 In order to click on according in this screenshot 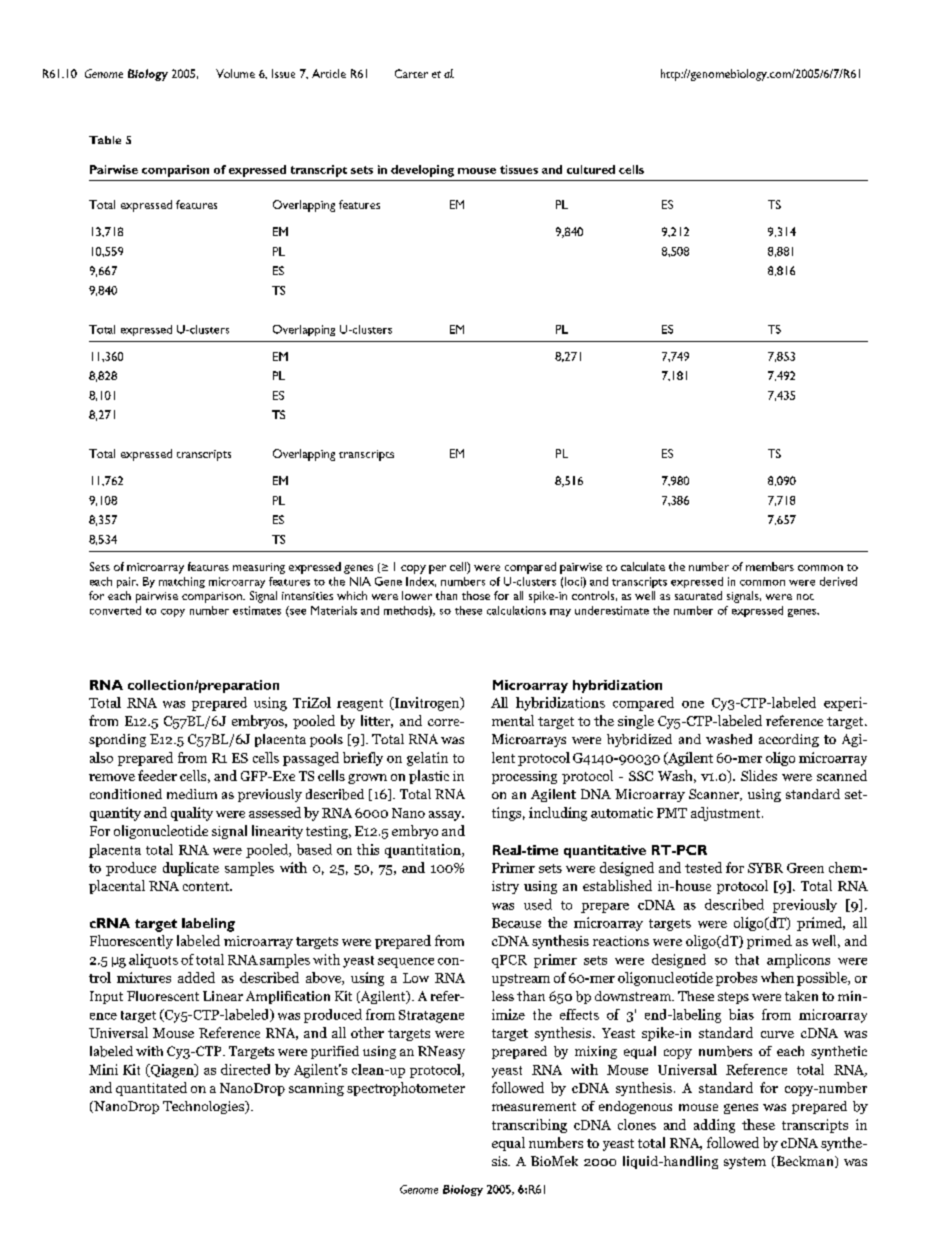, I will do `click(789, 740)`.
